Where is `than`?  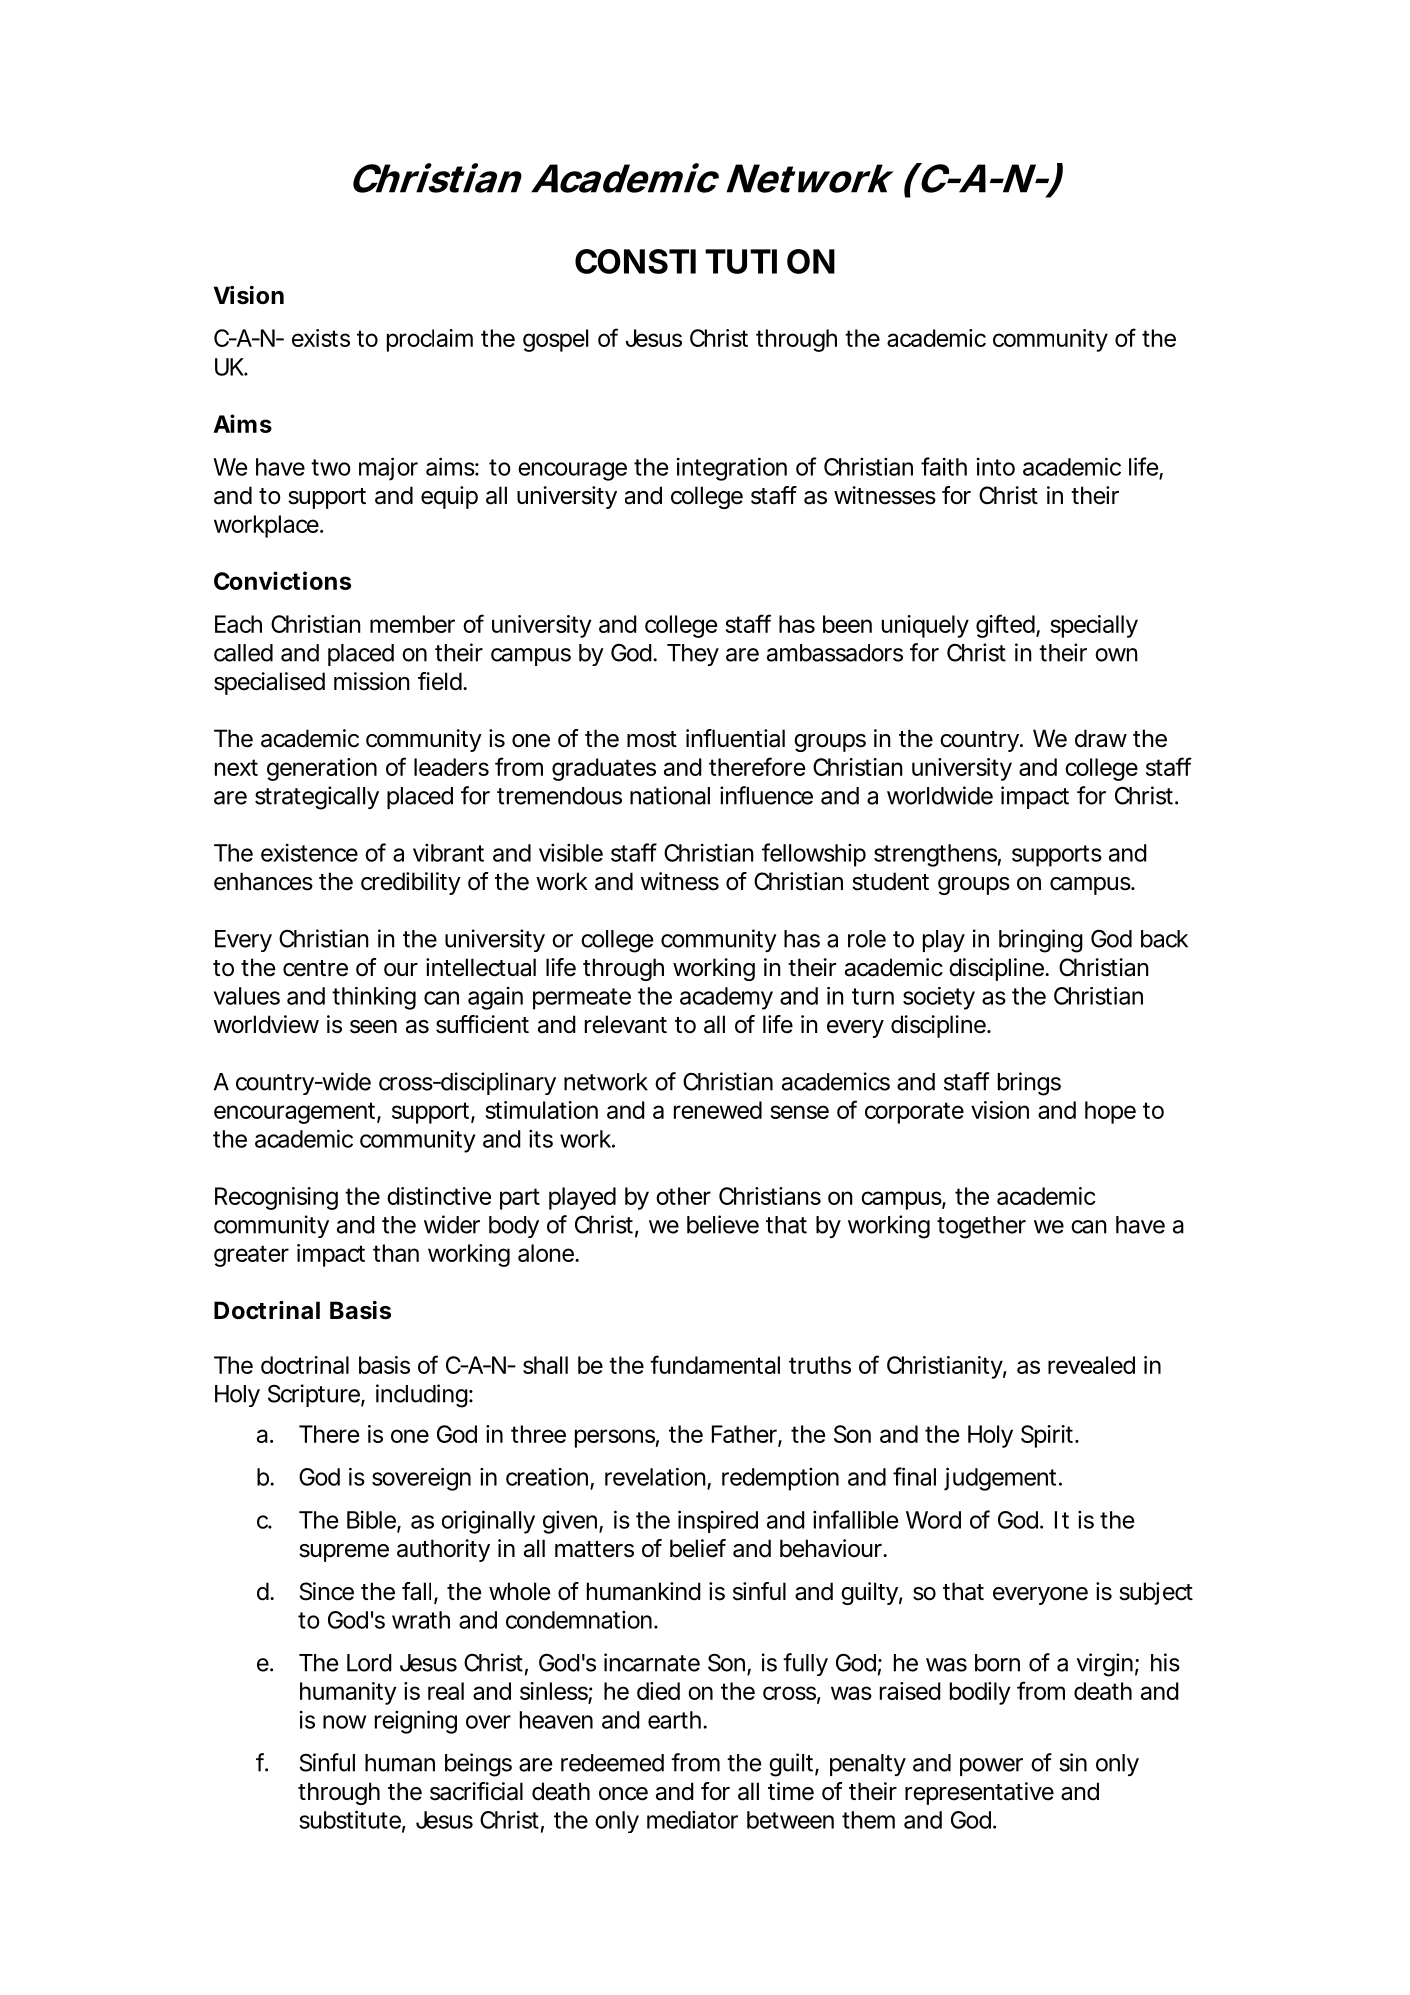
than is located at coordinates (396, 1253).
